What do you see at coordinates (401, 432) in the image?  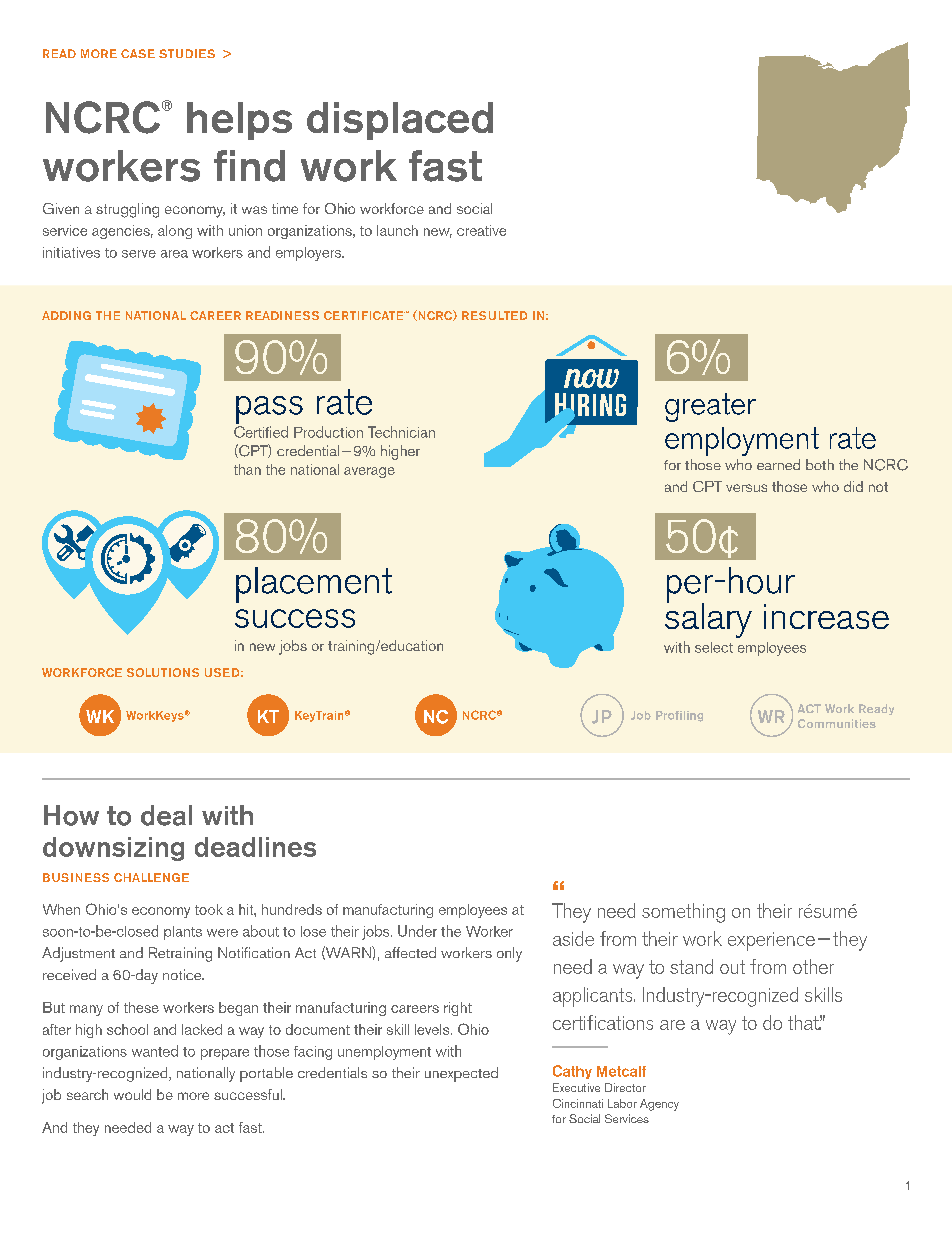 I see `Technician` at bounding box center [401, 432].
